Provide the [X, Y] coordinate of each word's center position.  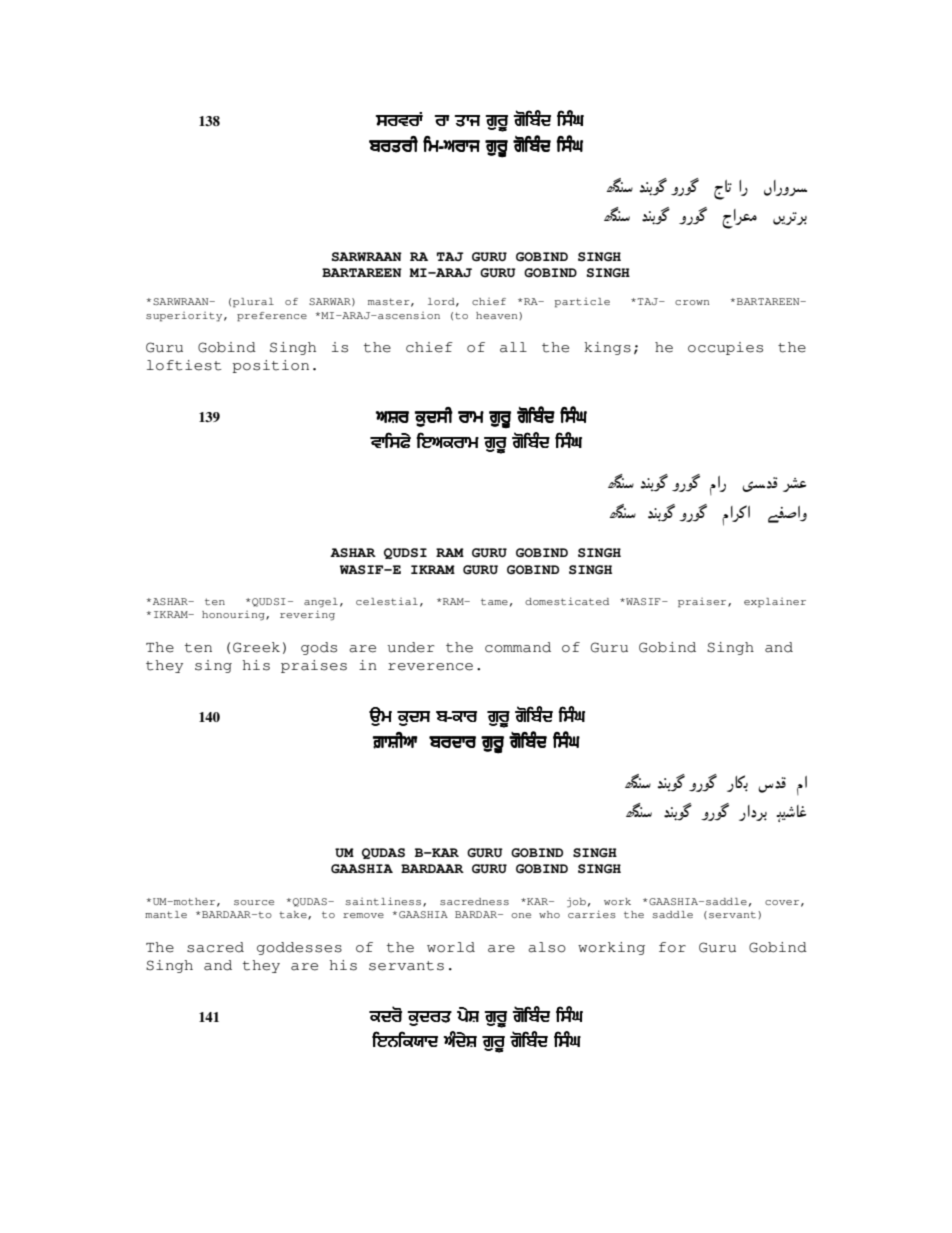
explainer [775, 603]
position [270, 366]
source [254, 902]
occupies [725, 348]
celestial [387, 601]
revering [307, 615]
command [518, 647]
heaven [498, 315]
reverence [430, 667]
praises [314, 666]
